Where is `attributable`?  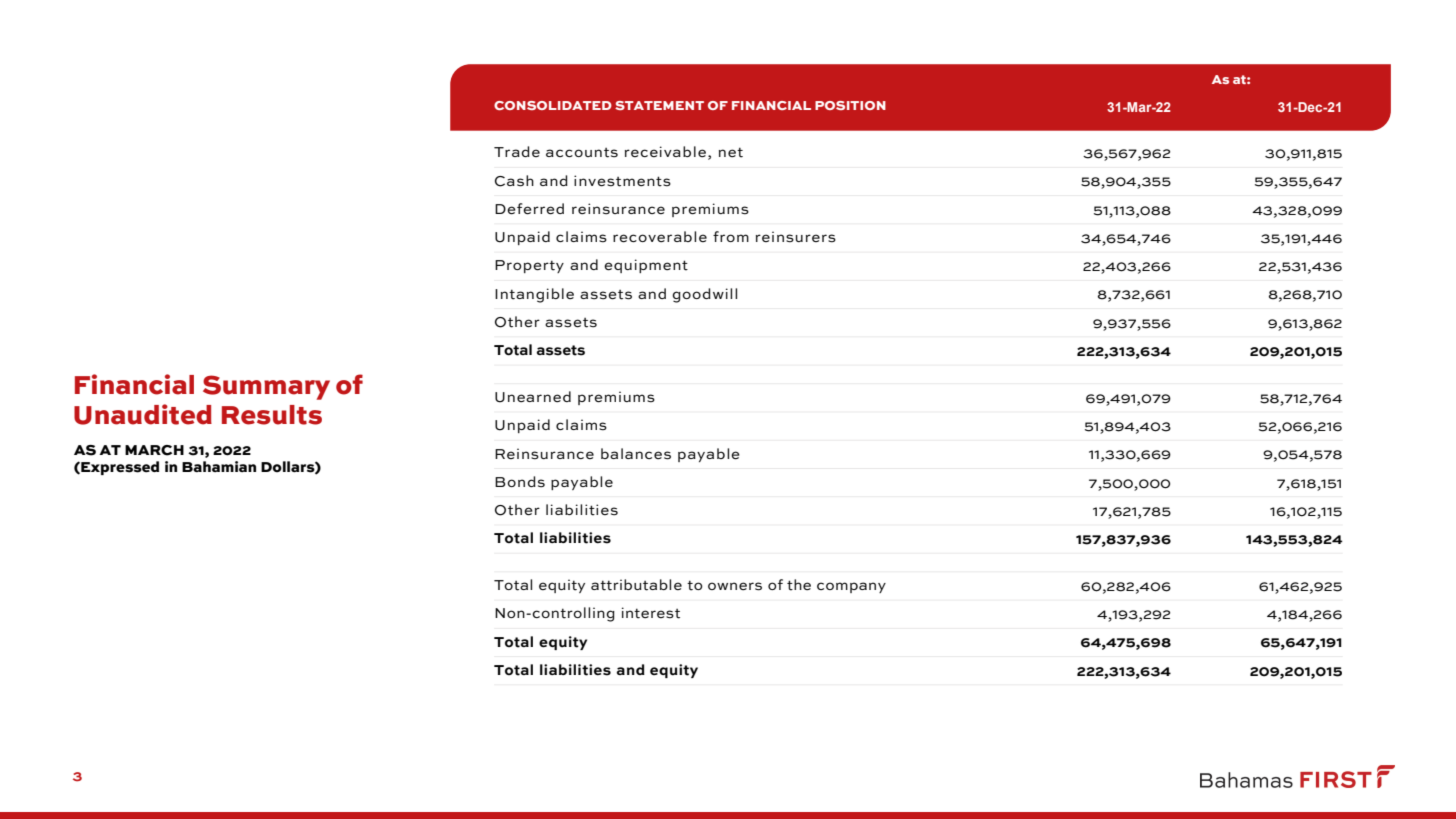
attributable is located at coordinates (636, 585).
